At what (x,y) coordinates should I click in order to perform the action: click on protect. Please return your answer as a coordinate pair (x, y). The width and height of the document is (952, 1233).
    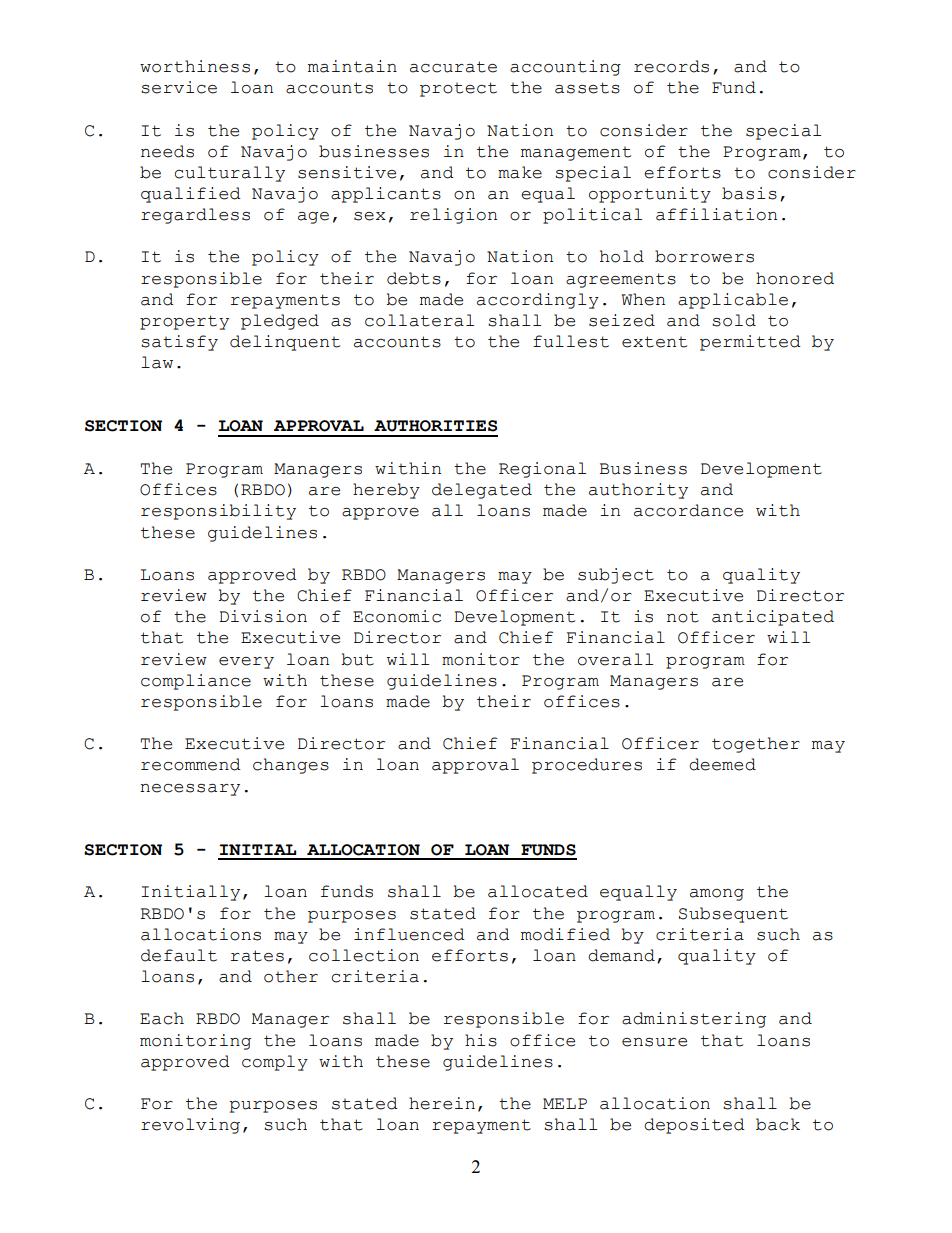
    Looking at the image, I should click on (458, 89).
